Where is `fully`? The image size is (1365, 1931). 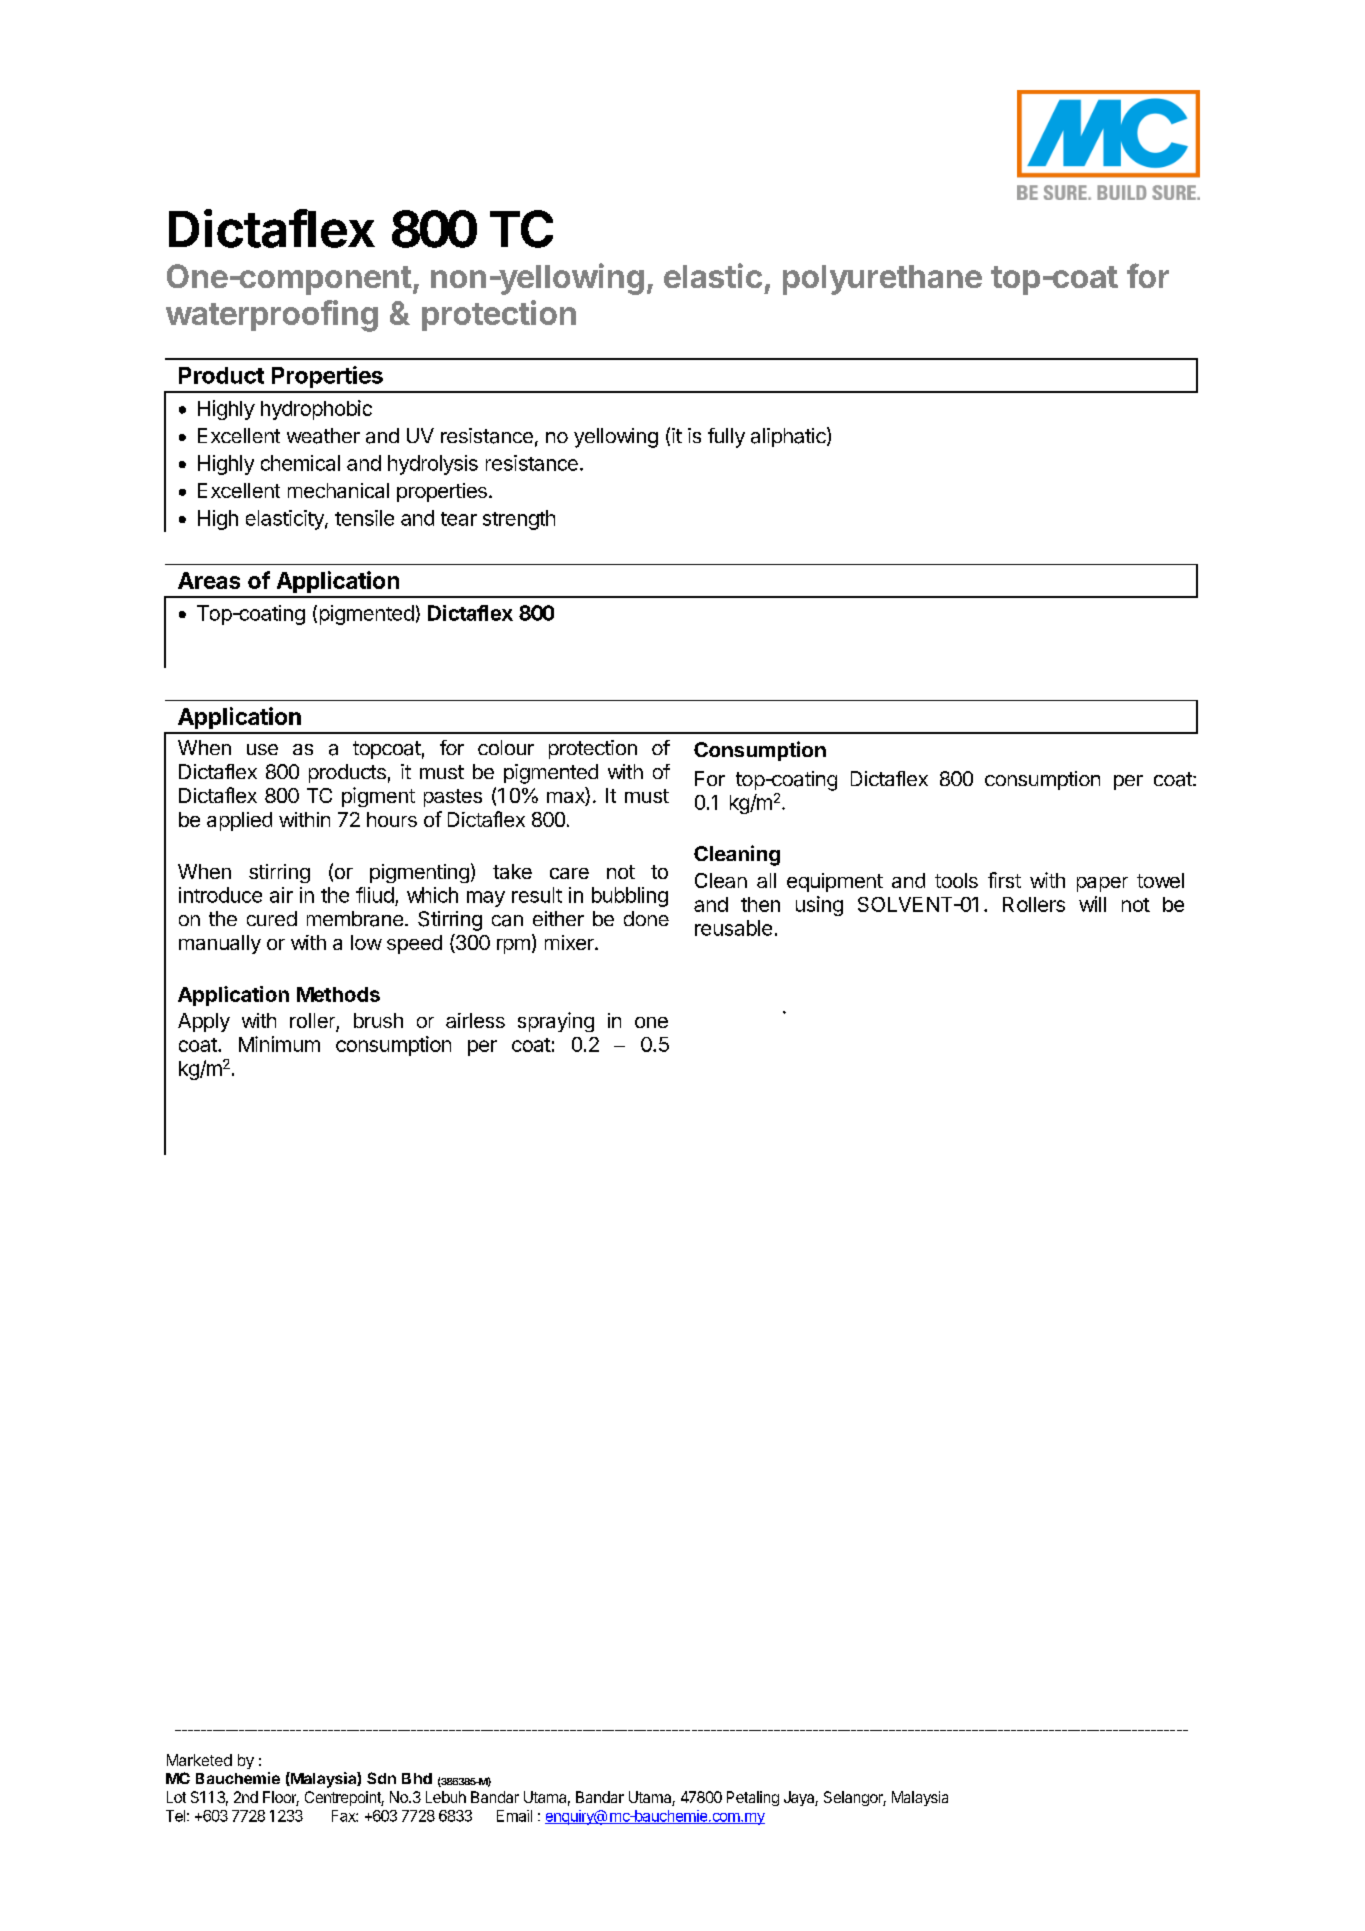
fully is located at coordinates (726, 438).
